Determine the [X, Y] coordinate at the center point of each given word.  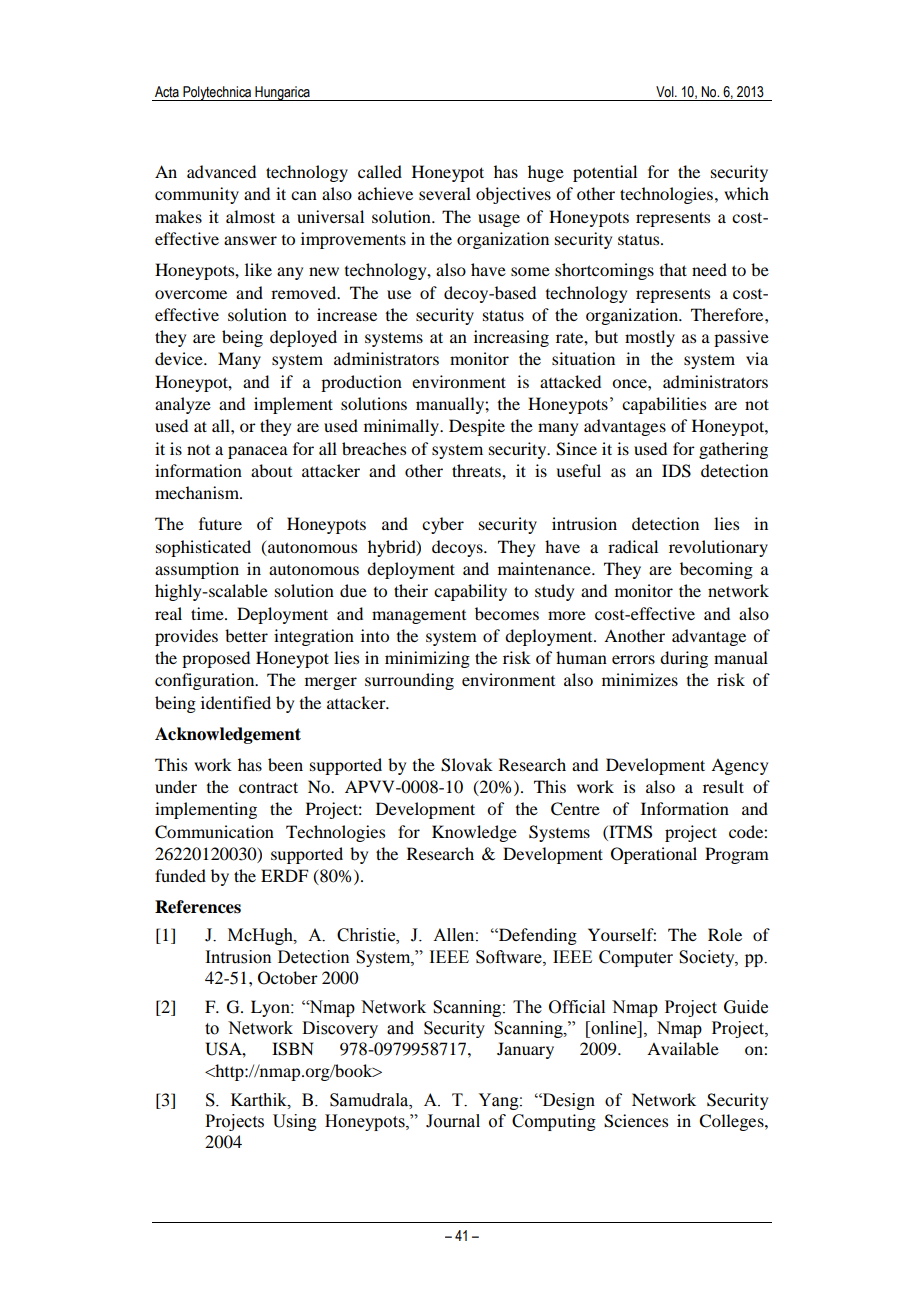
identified [236, 702]
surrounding [409, 681]
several [445, 193]
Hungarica [282, 93]
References [198, 907]
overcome [191, 294]
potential [605, 173]
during [684, 659]
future [220, 523]
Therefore [728, 314]
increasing [511, 338]
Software [510, 957]
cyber [443, 525]
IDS [676, 471]
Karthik [260, 1100]
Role [725, 934]
